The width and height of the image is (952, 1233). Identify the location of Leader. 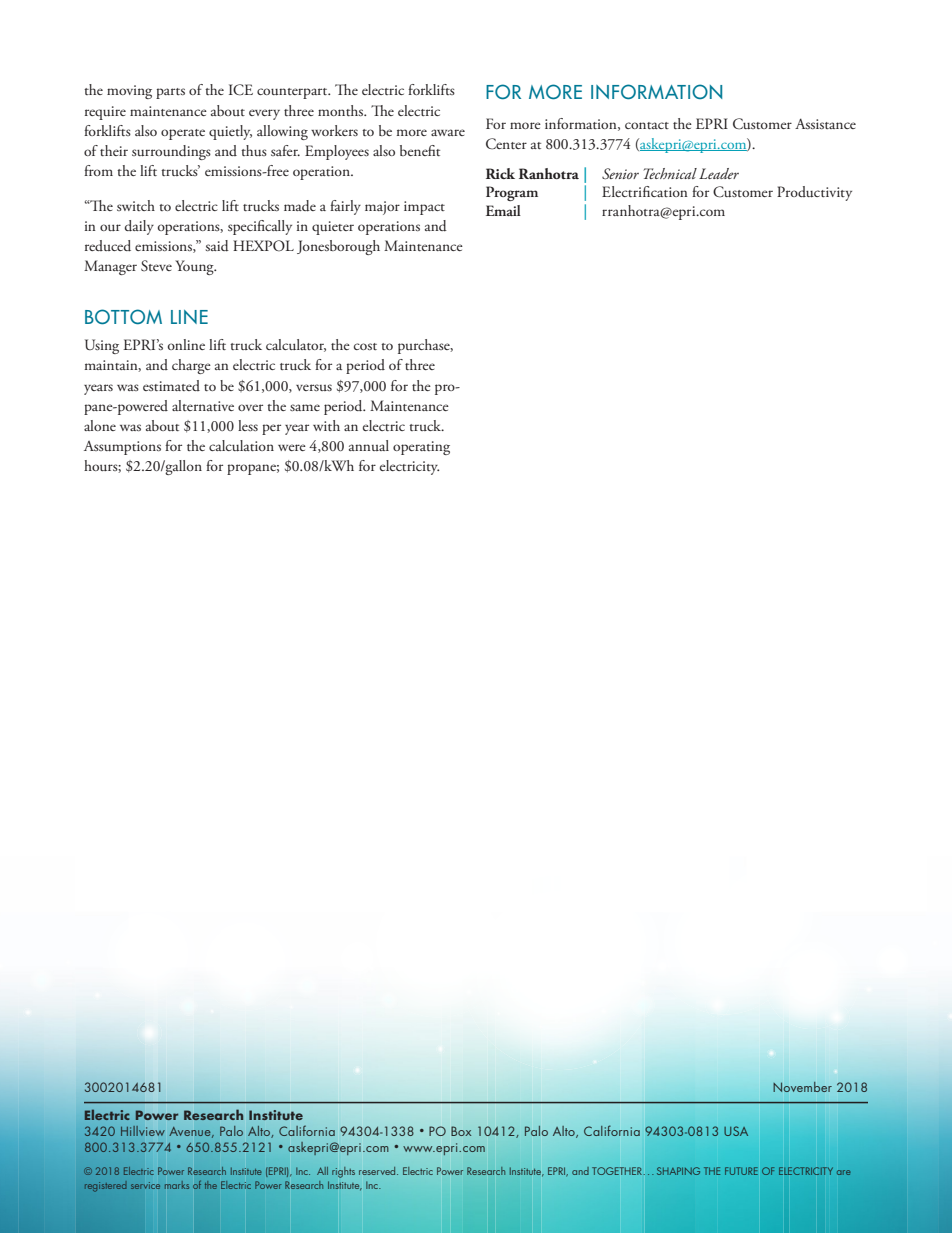
(719, 173).
